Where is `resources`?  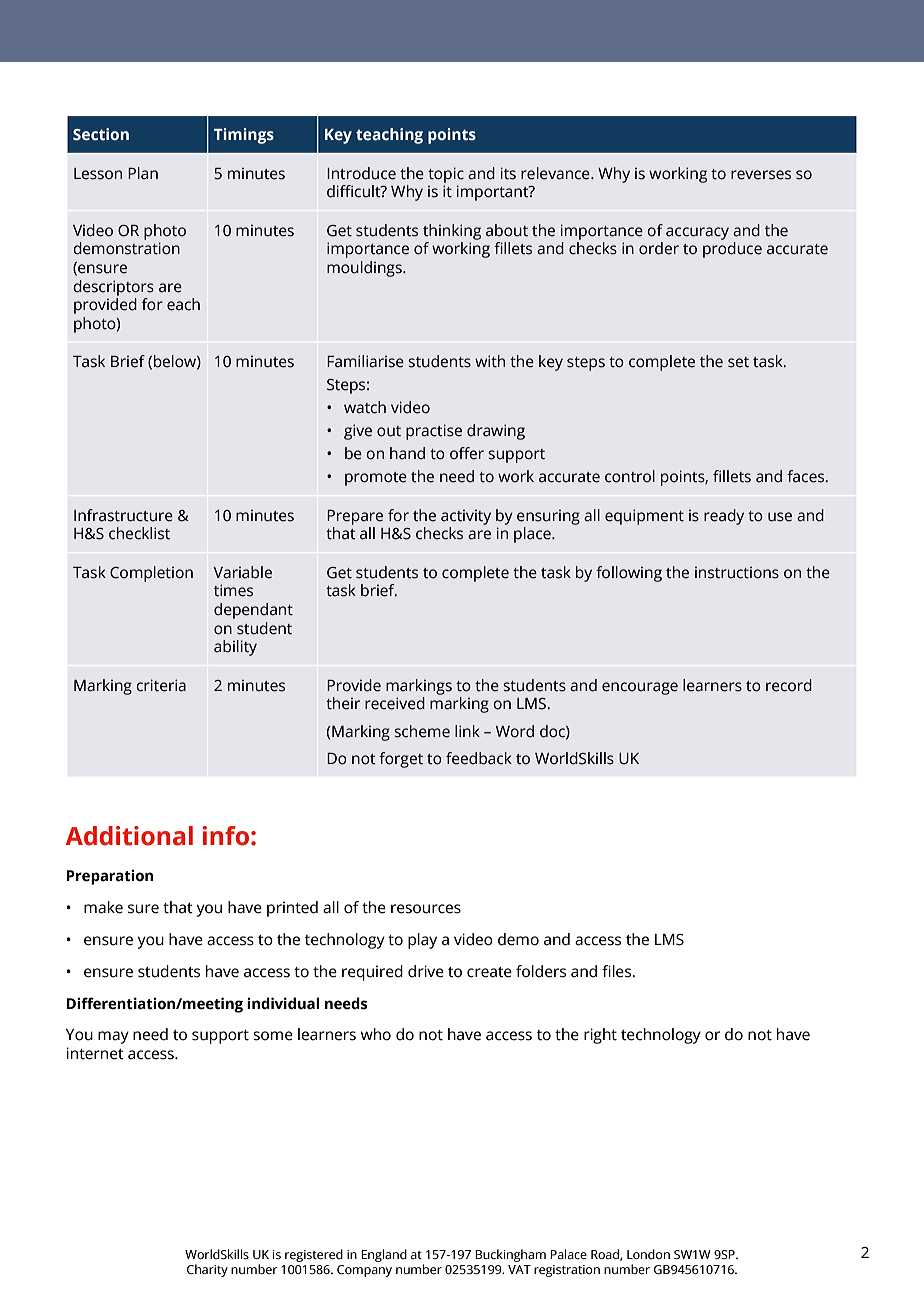 resources is located at coordinates (426, 909).
